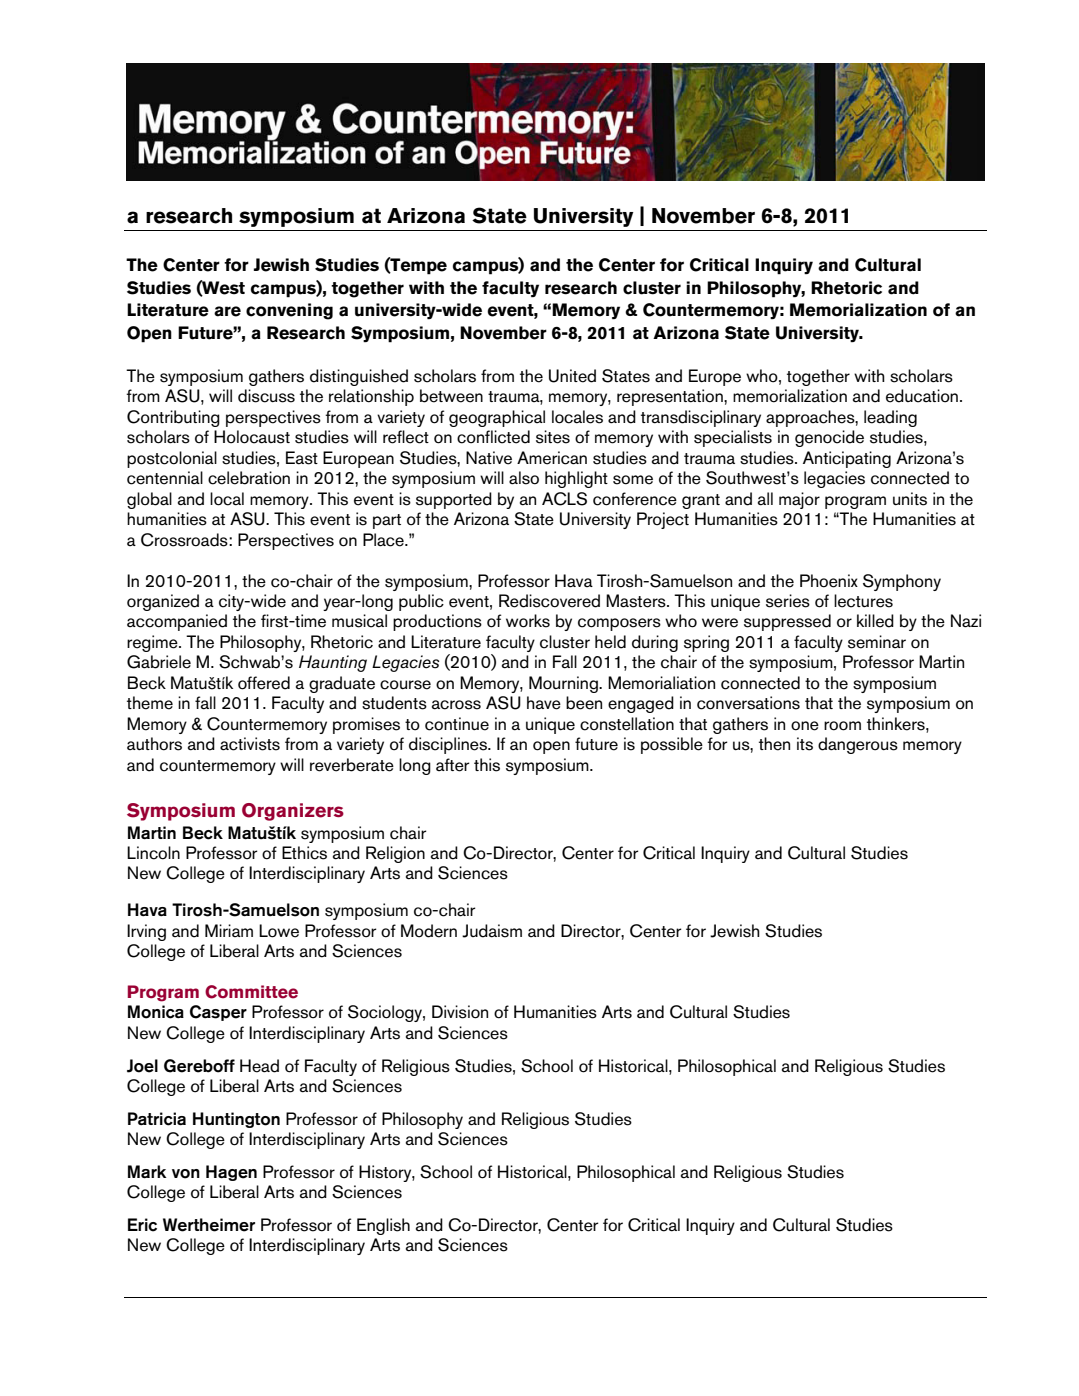 Image resolution: width=1079 pixels, height=1396 pixels. Describe the element at coordinates (549, 601) in the screenshot. I see `Rediscovered` at that location.
